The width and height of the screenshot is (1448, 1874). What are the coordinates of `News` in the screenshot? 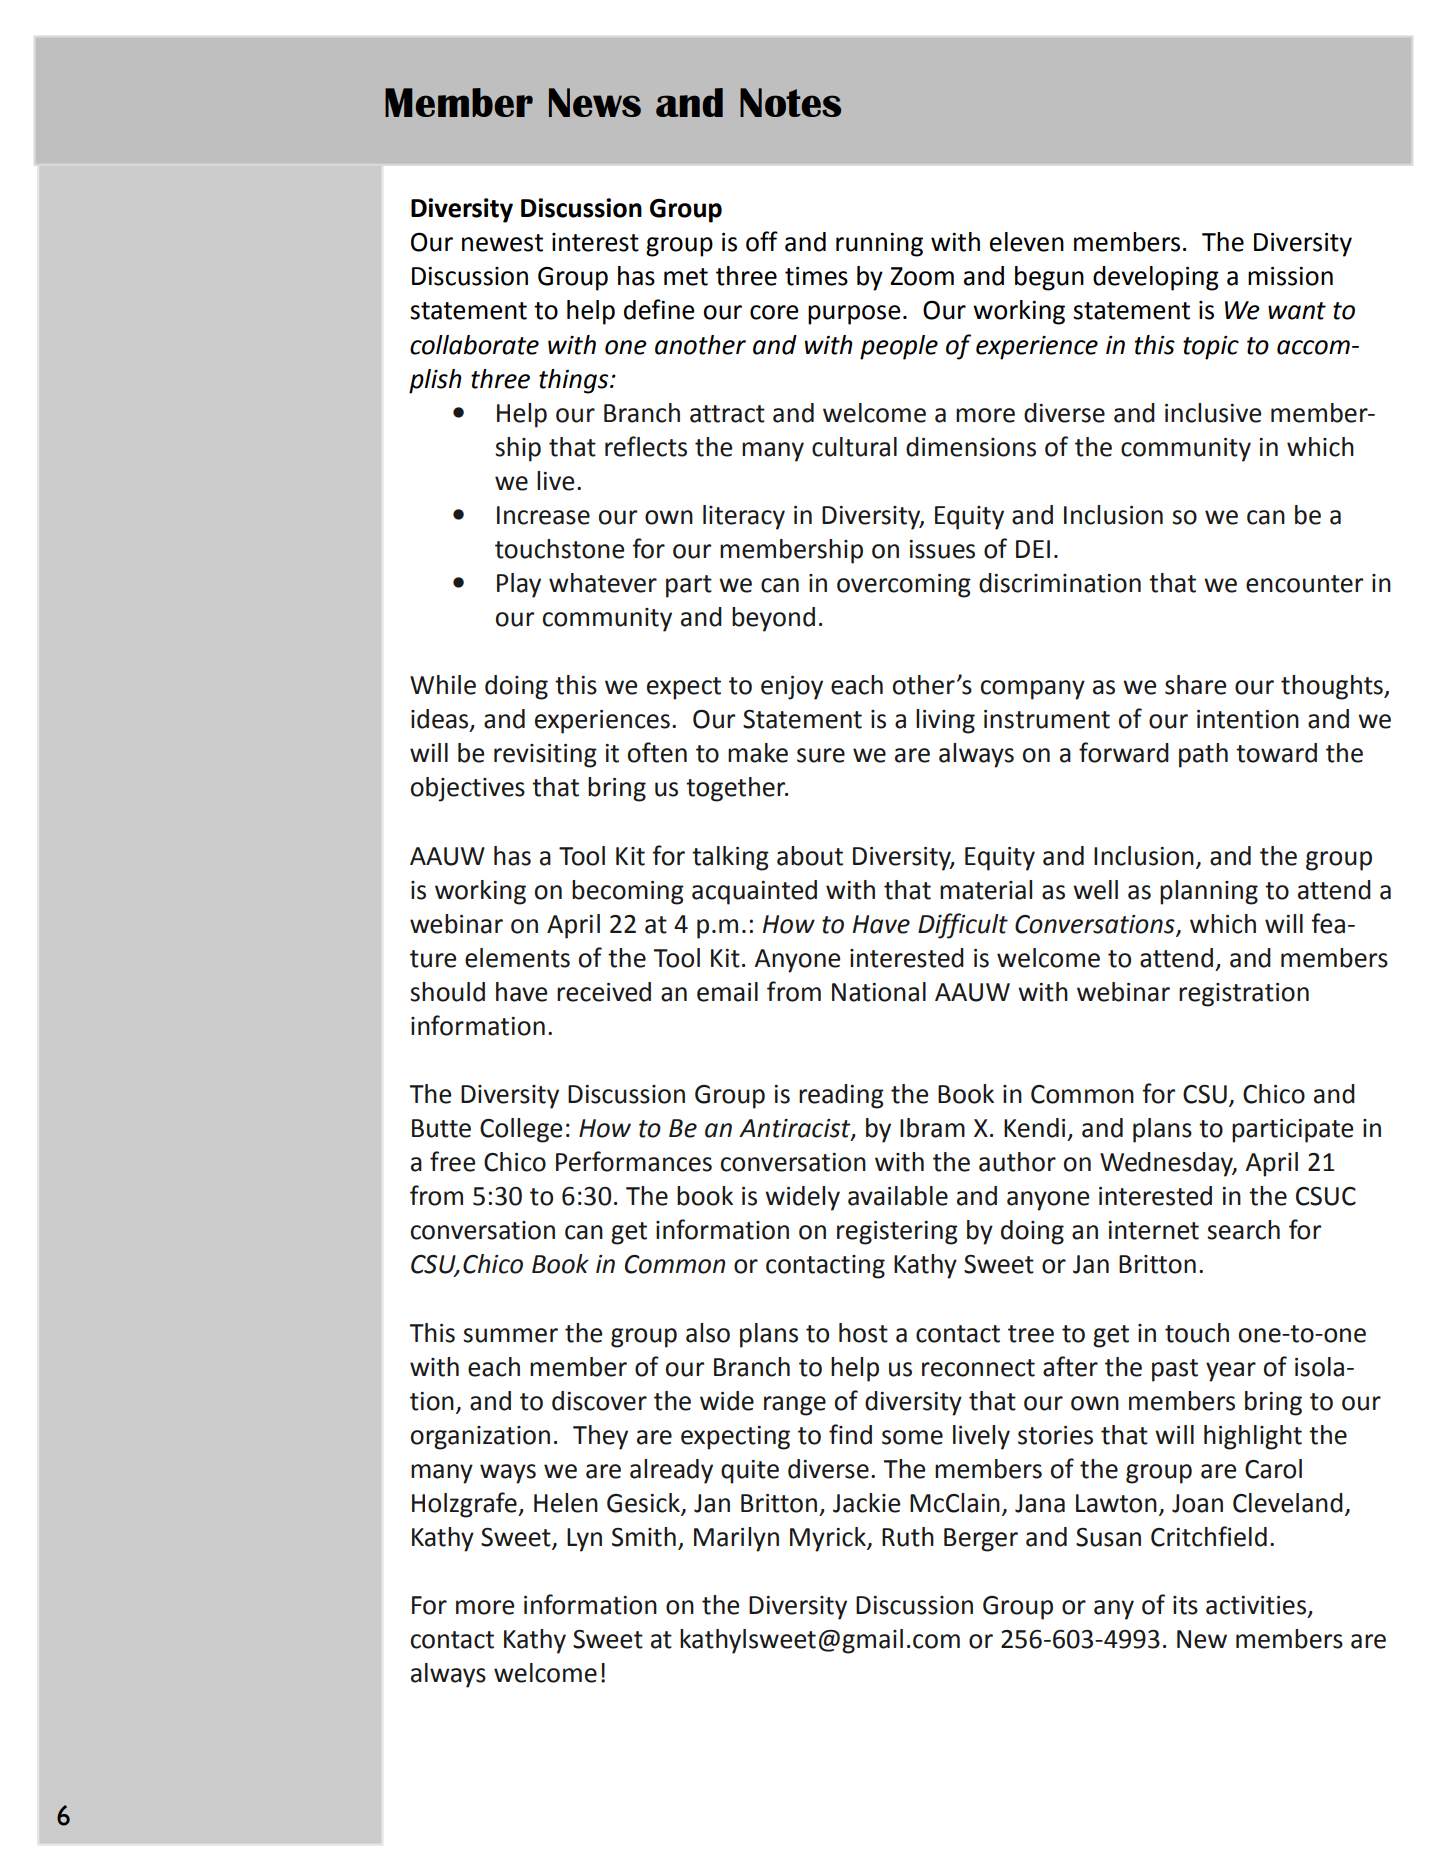 It's located at (595, 102).
